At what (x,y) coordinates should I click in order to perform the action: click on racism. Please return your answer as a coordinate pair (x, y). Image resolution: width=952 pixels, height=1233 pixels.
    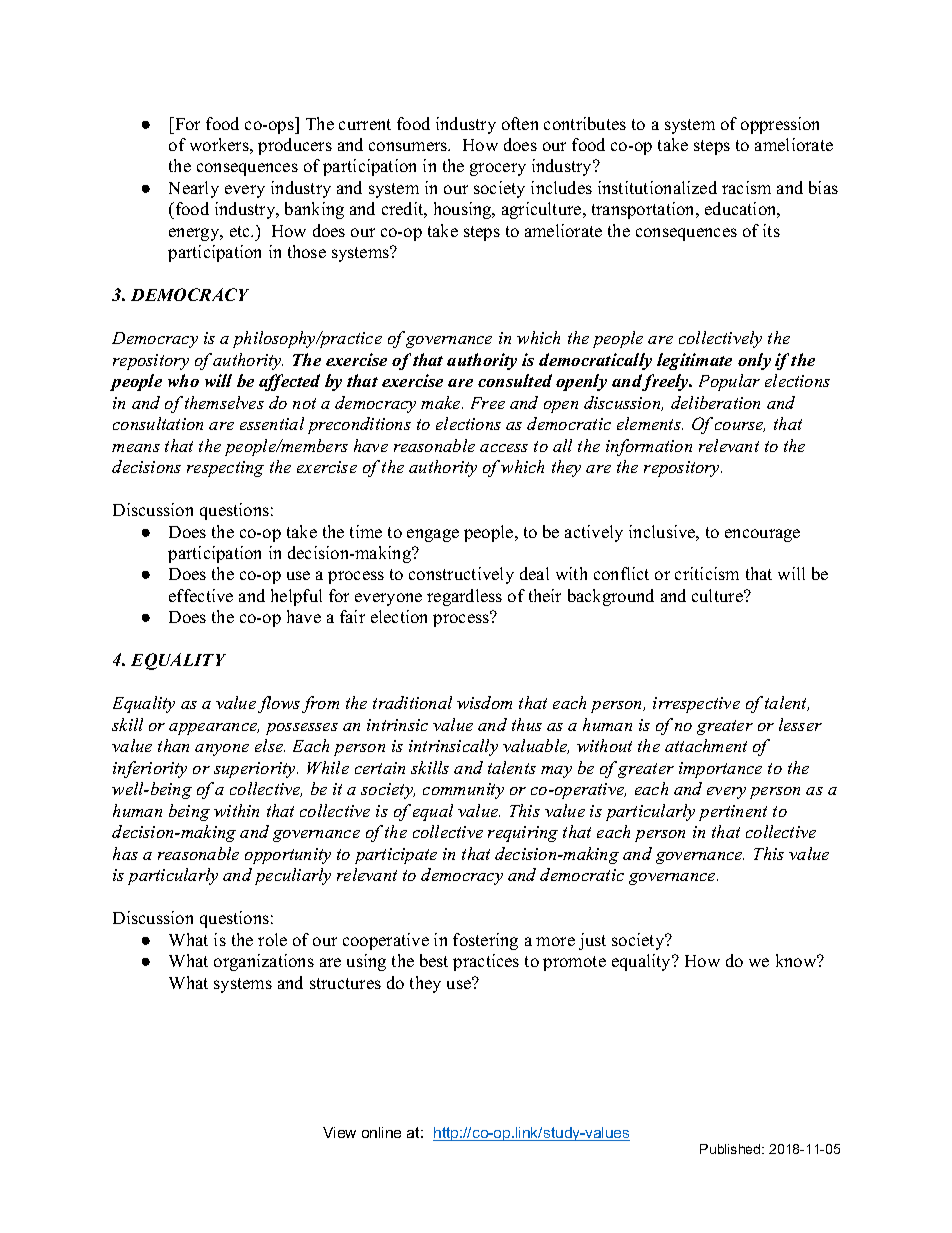
    Looking at the image, I should click on (746, 187).
